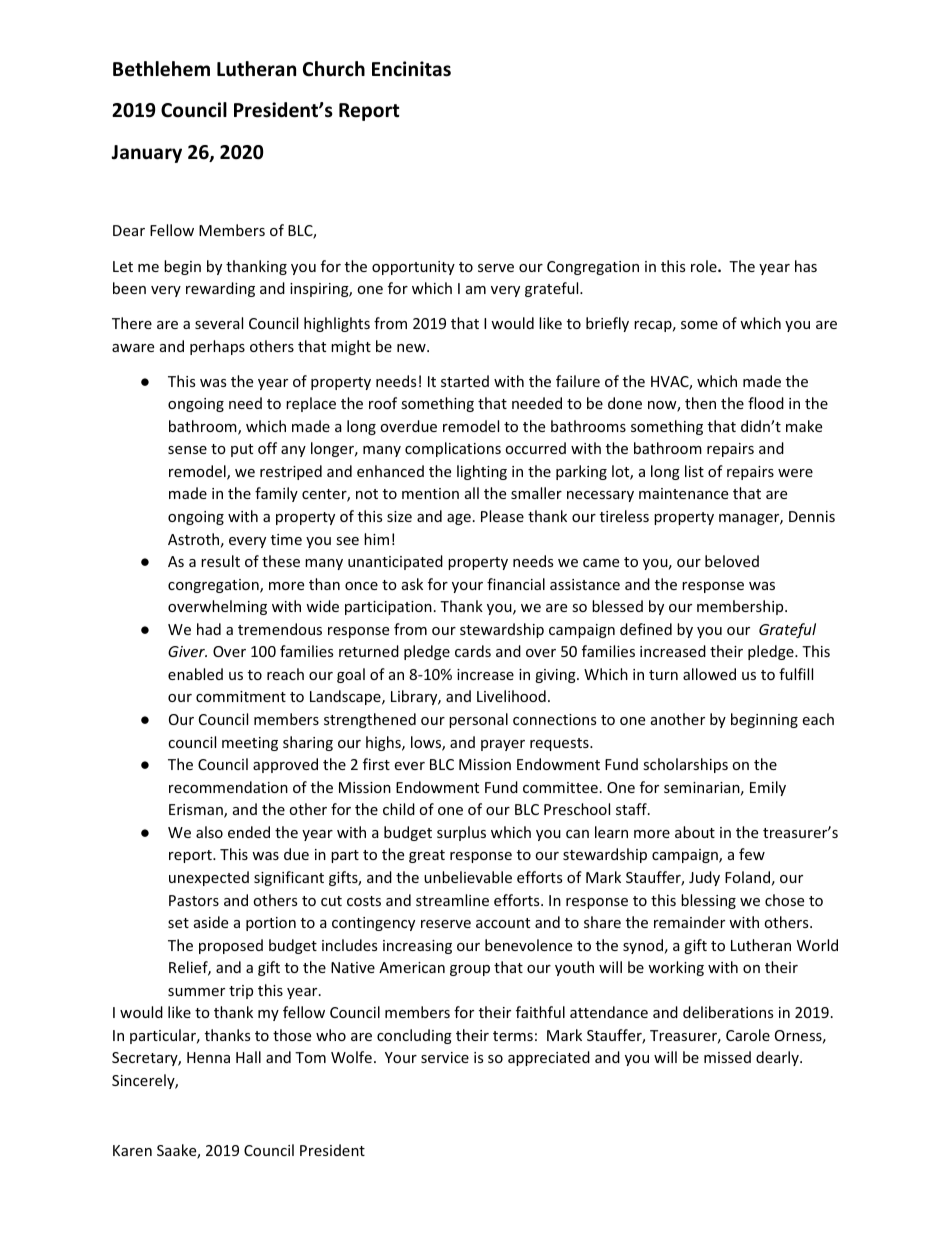 This page has height=1233, width=952. Describe the element at coordinates (208, 1057) in the page. I see `Henna` at that location.
